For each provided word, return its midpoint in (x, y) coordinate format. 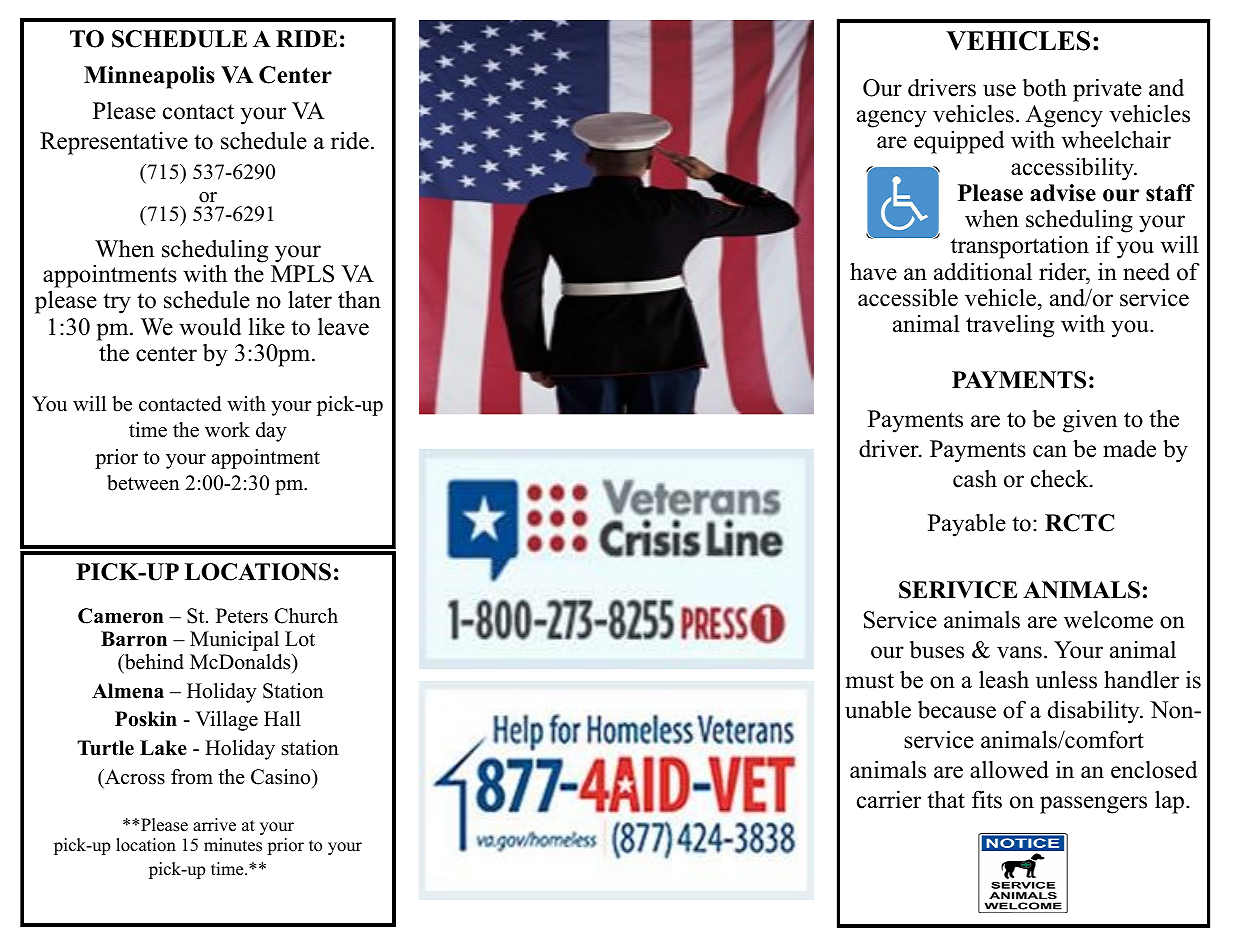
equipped (959, 142)
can (1050, 451)
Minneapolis (149, 77)
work (227, 430)
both (1044, 88)
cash (975, 479)
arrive (214, 825)
